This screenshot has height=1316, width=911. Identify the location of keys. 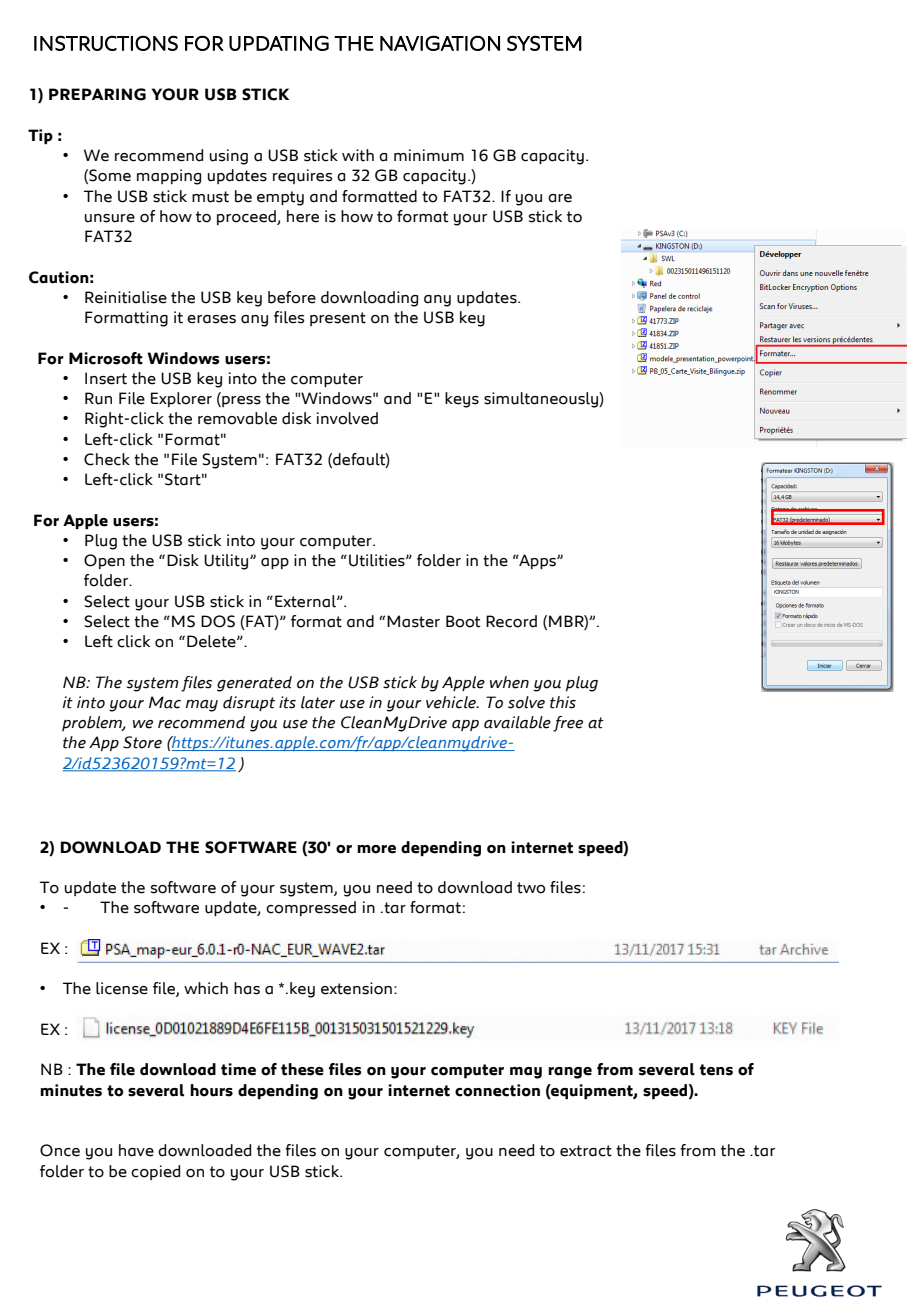
(462, 400).
